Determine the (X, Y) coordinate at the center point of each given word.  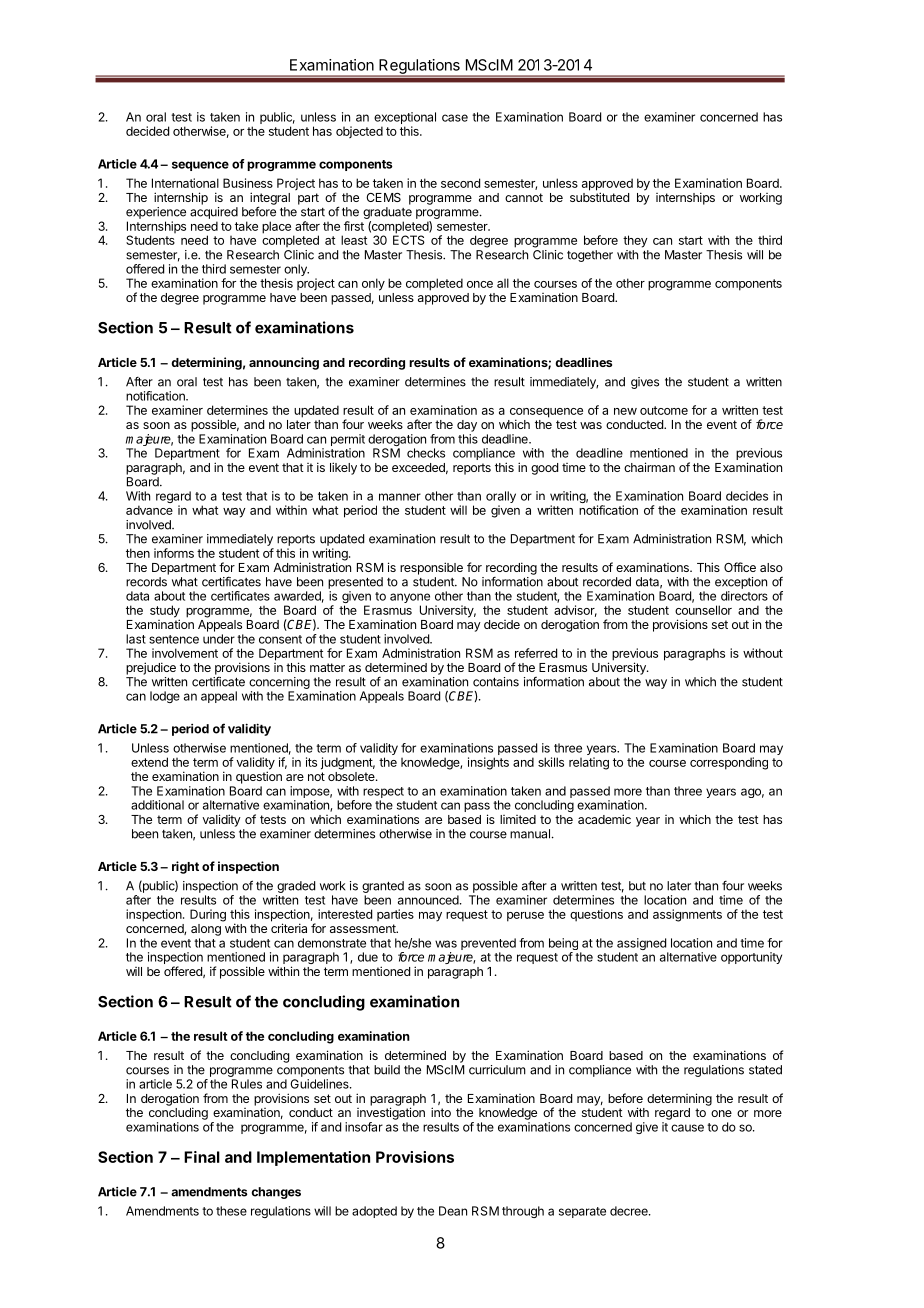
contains (496, 682)
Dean (453, 1211)
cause (687, 1128)
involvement (185, 653)
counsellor (703, 610)
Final (202, 1157)
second (460, 183)
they (635, 241)
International (185, 183)
